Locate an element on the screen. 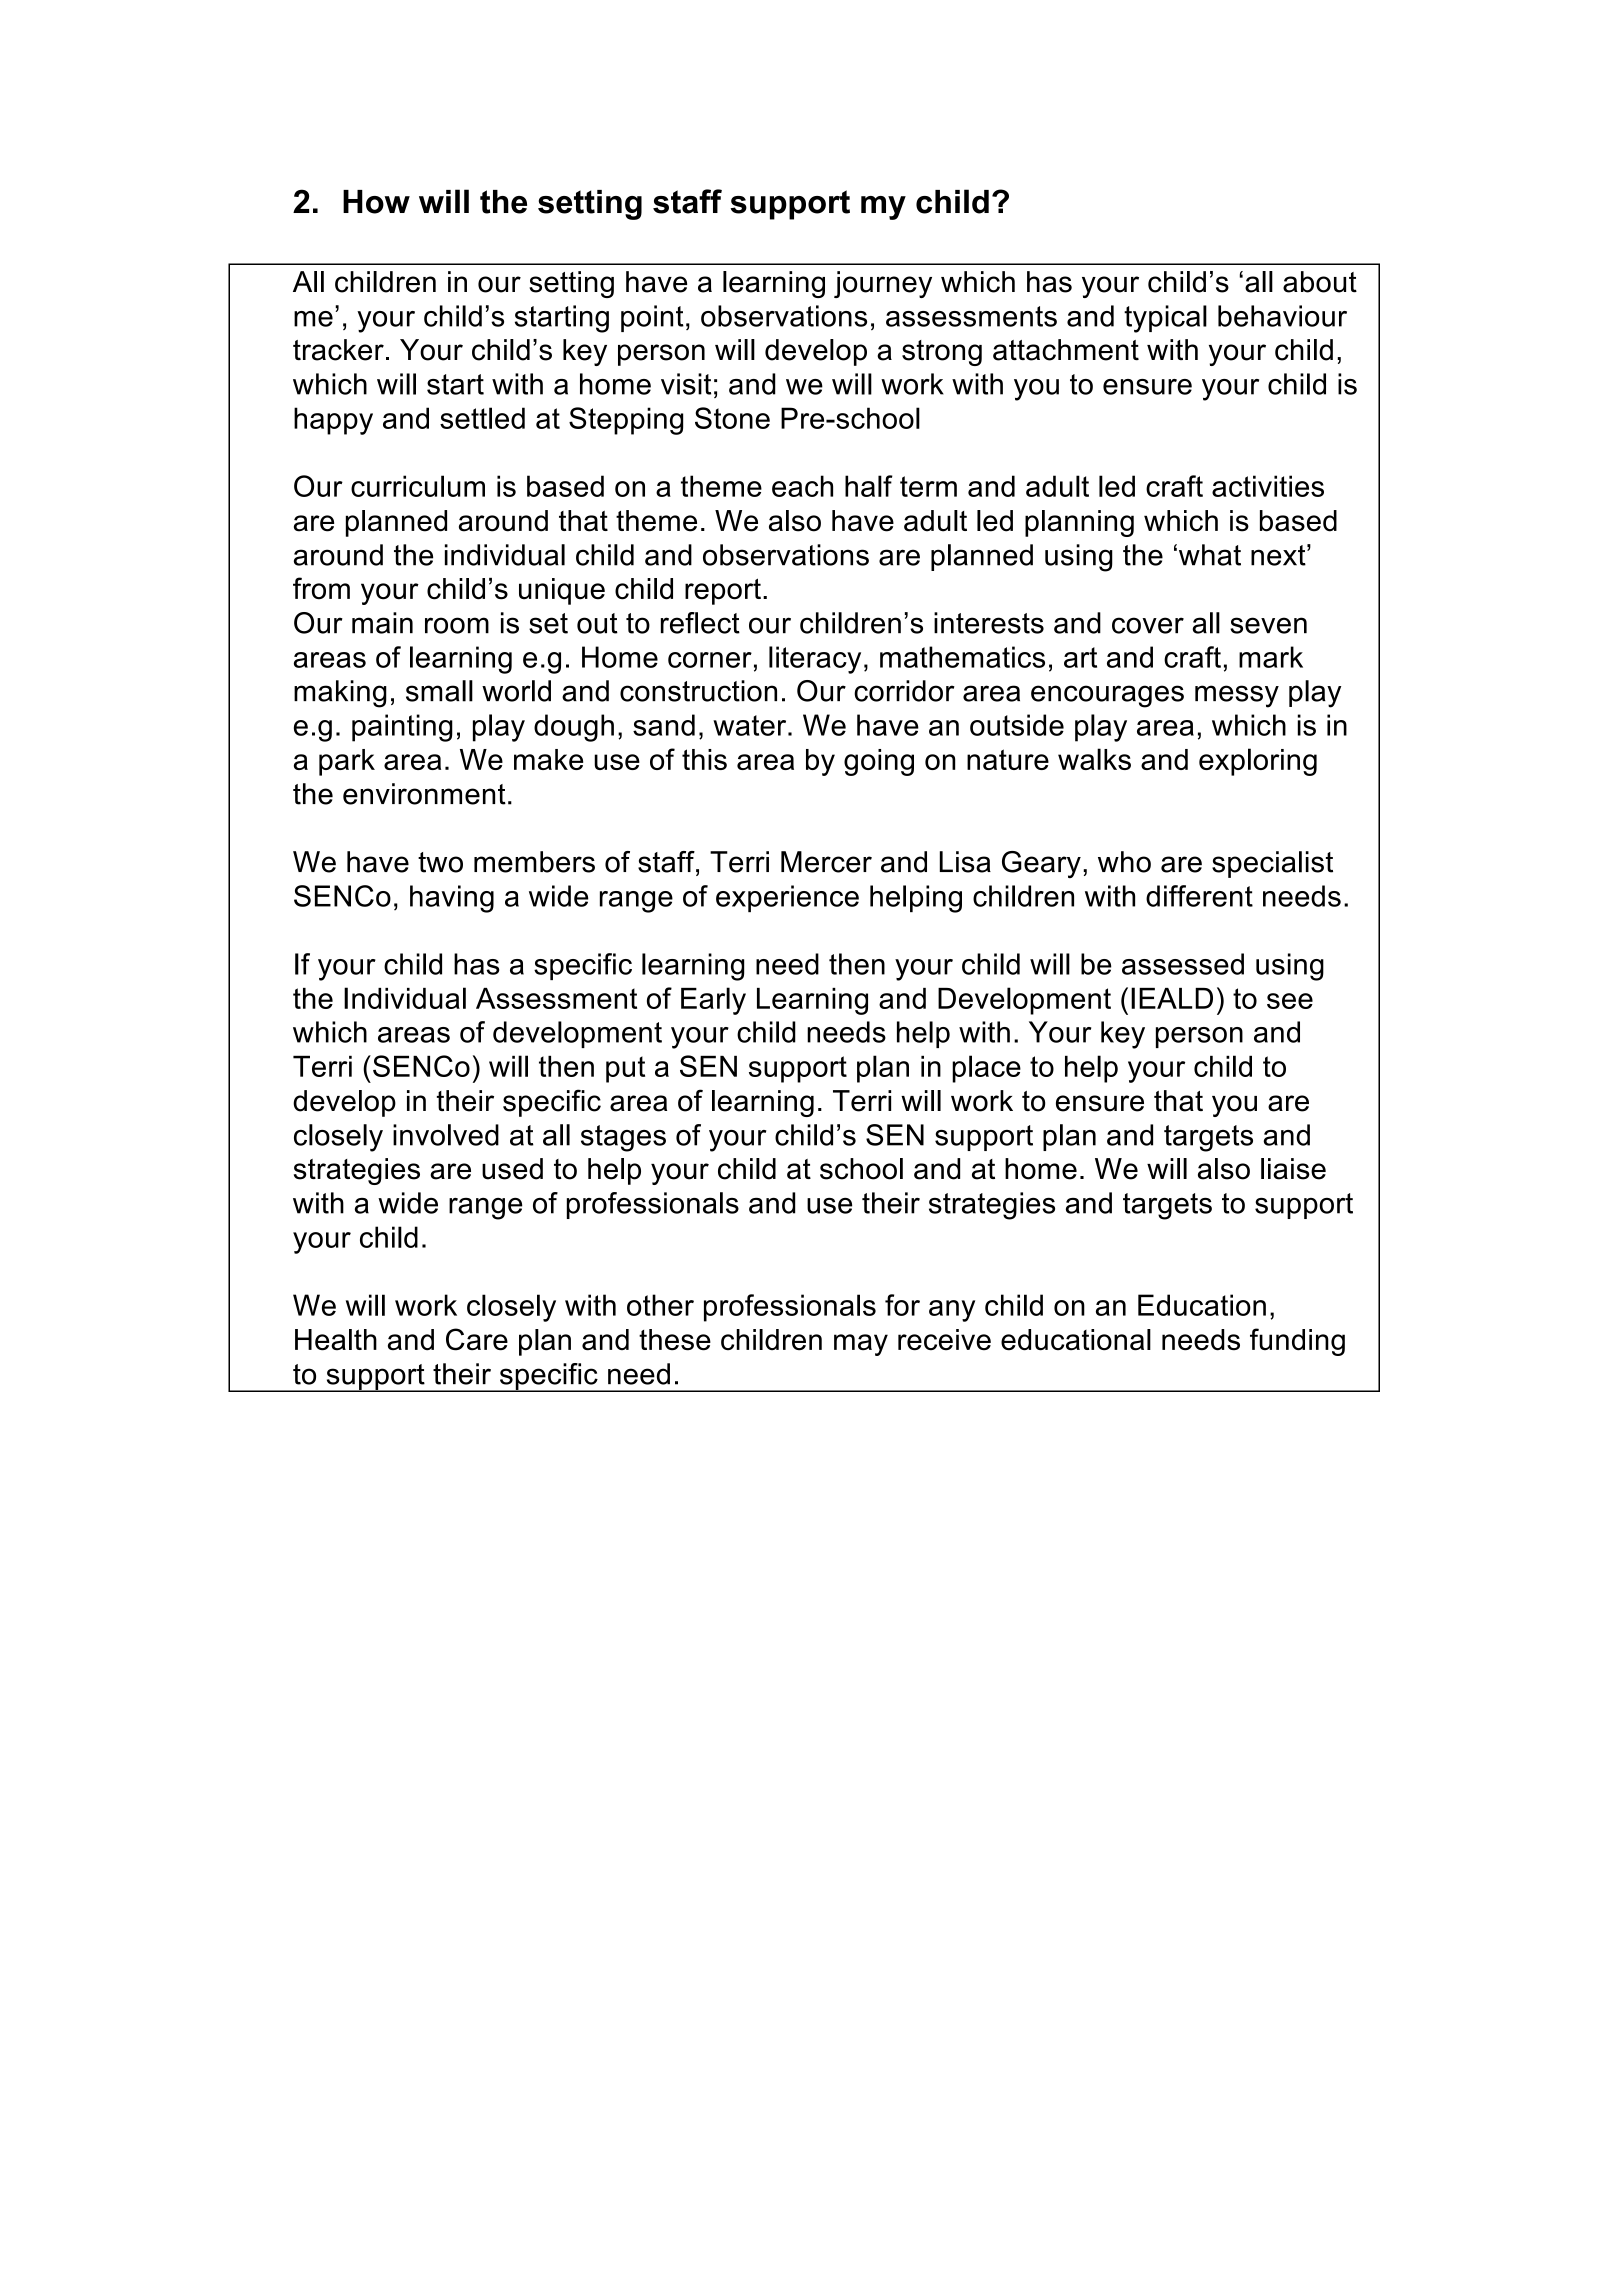 This screenshot has width=1606, height=2271. going is located at coordinates (879, 762).
